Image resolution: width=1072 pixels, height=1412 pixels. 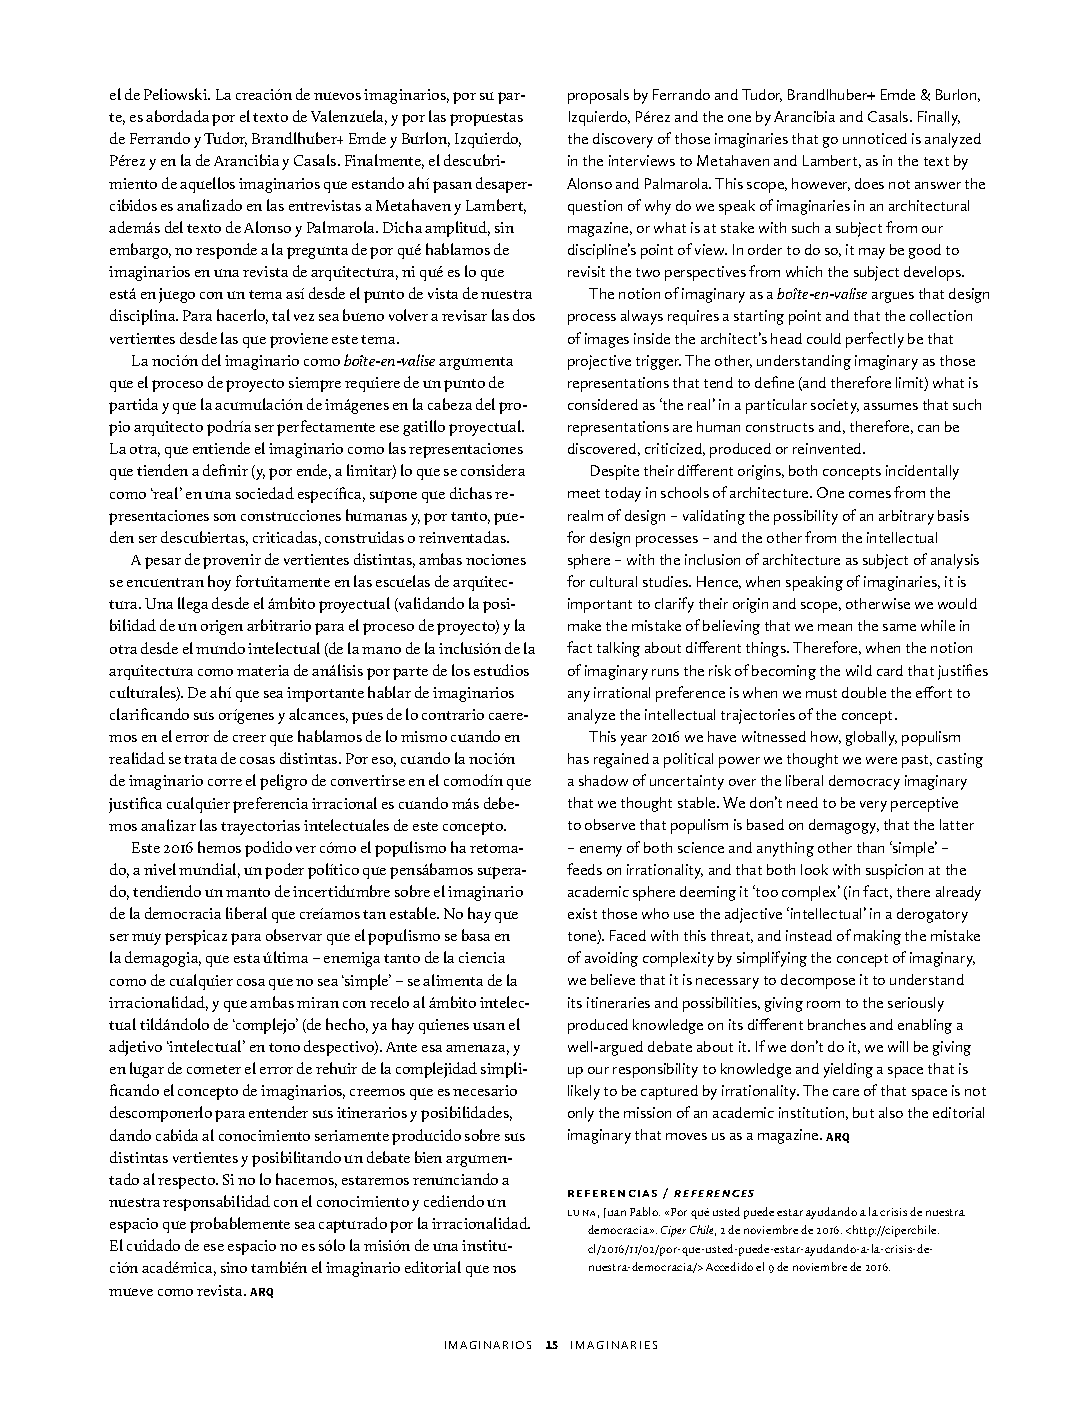 I want to click on nuevos, so click(x=337, y=96).
